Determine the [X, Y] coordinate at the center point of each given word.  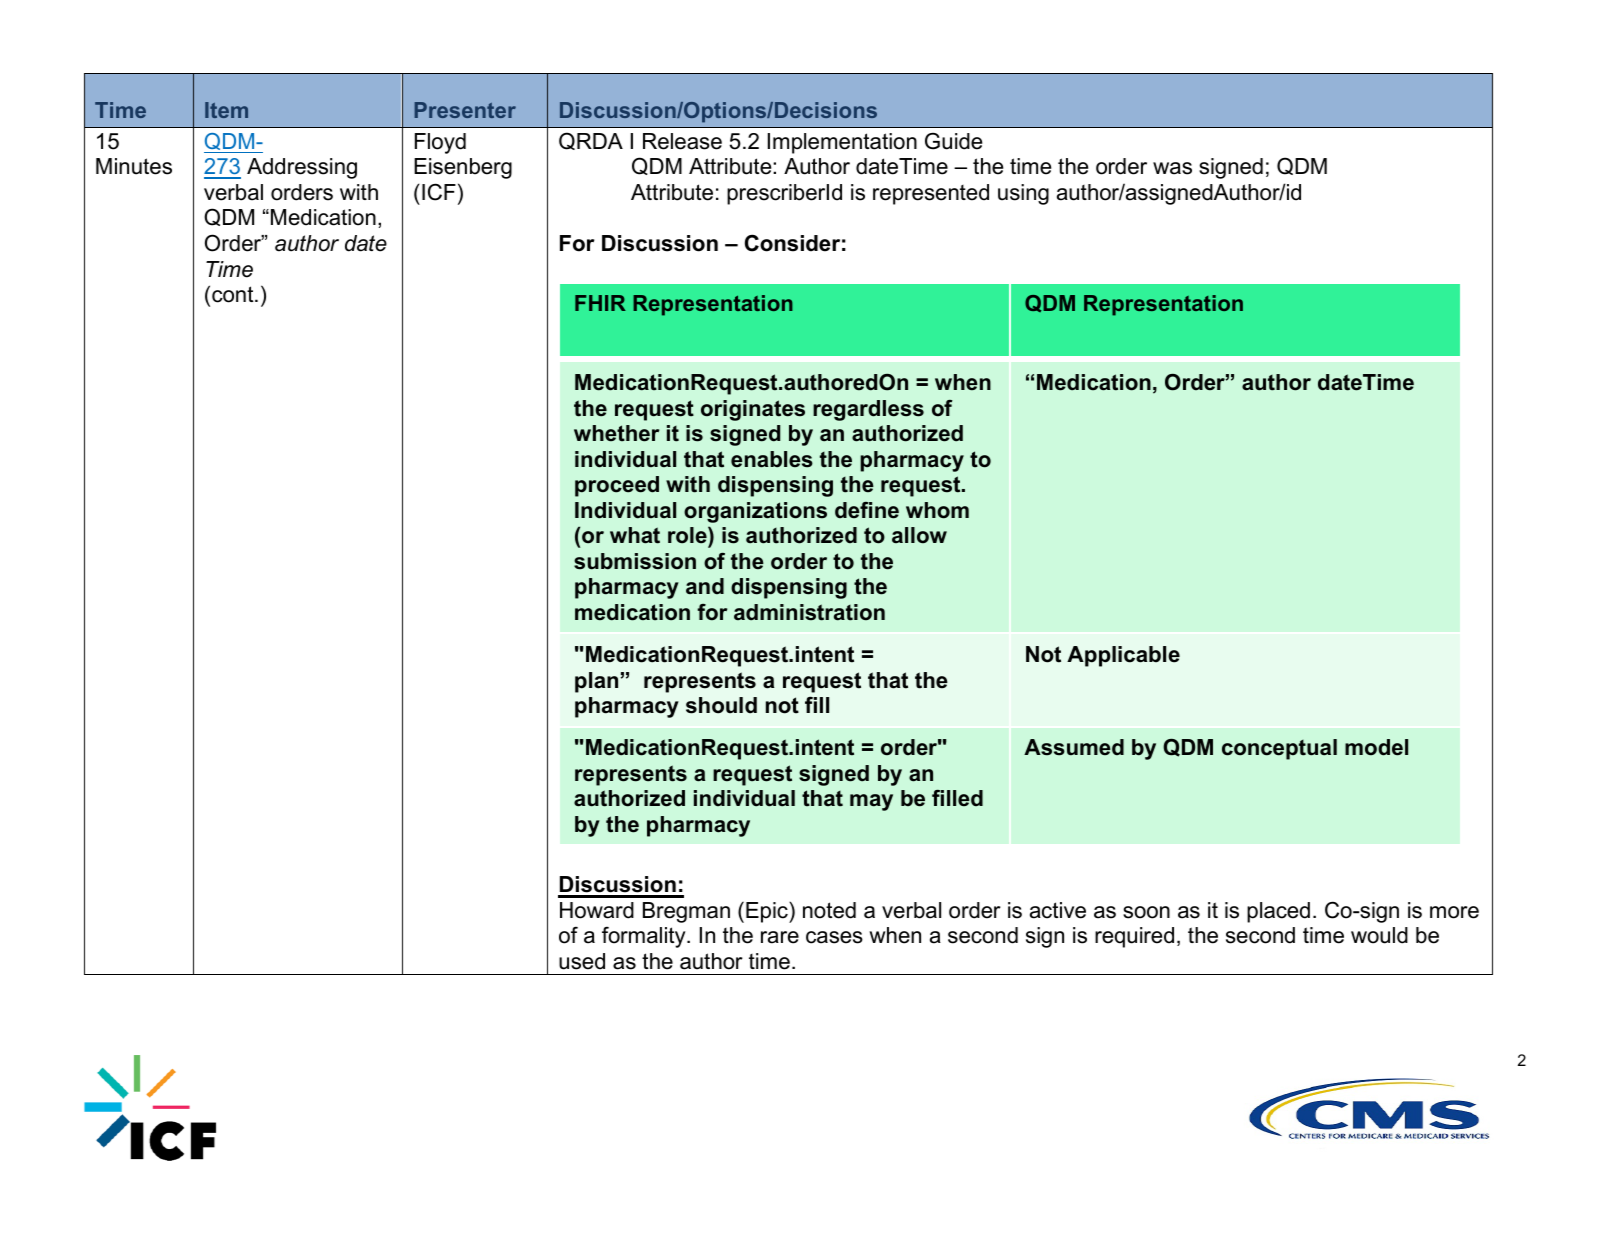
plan [596, 682]
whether [616, 433]
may [871, 802]
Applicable [1123, 656]
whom [937, 510]
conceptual [1279, 749]
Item [226, 110]
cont [234, 294]
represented [931, 194]
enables [772, 459]
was [1172, 168]
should [721, 705]
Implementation [842, 143]
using [1023, 194]
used [582, 961]
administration [809, 612]
